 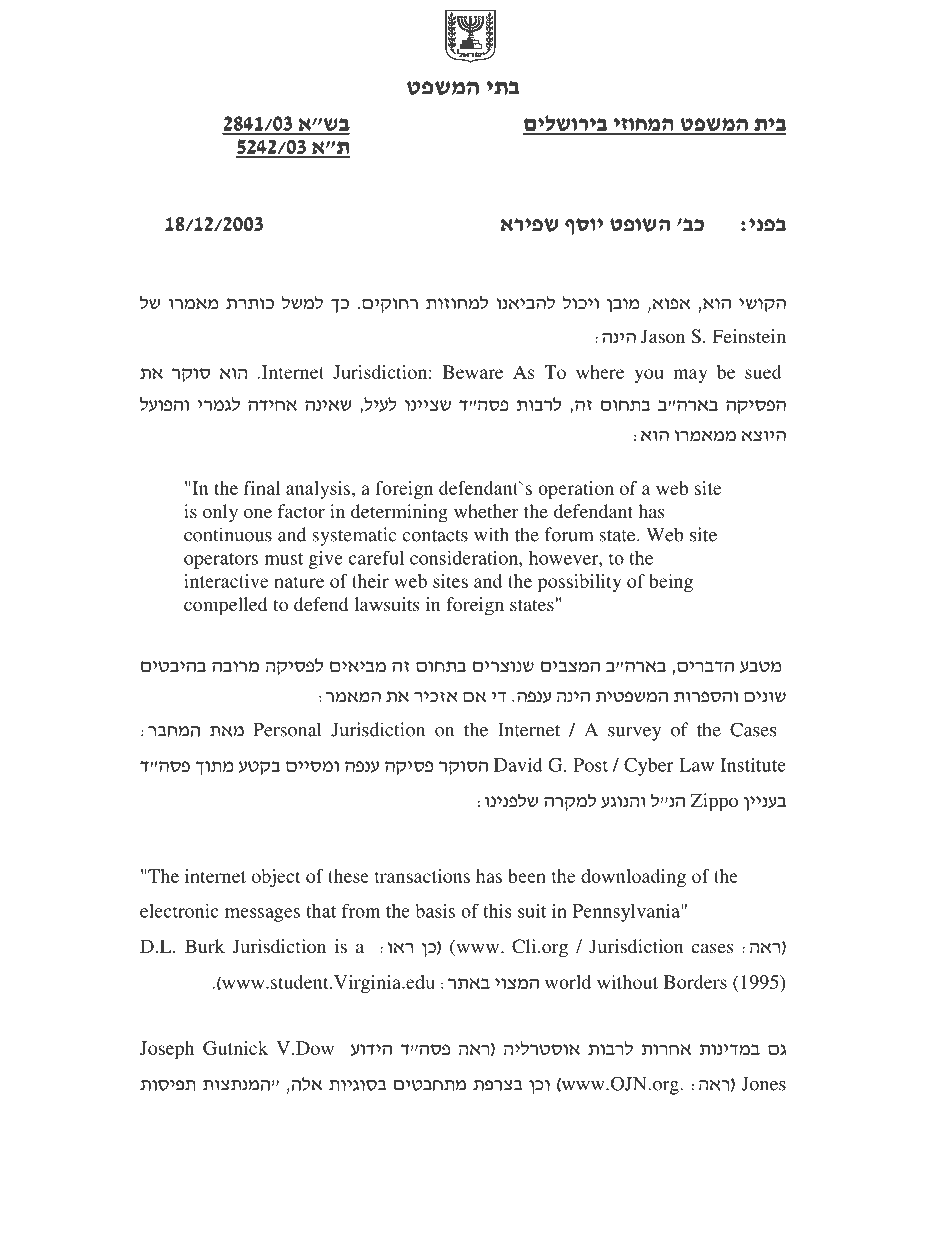 I want to click on may, so click(x=690, y=376).
